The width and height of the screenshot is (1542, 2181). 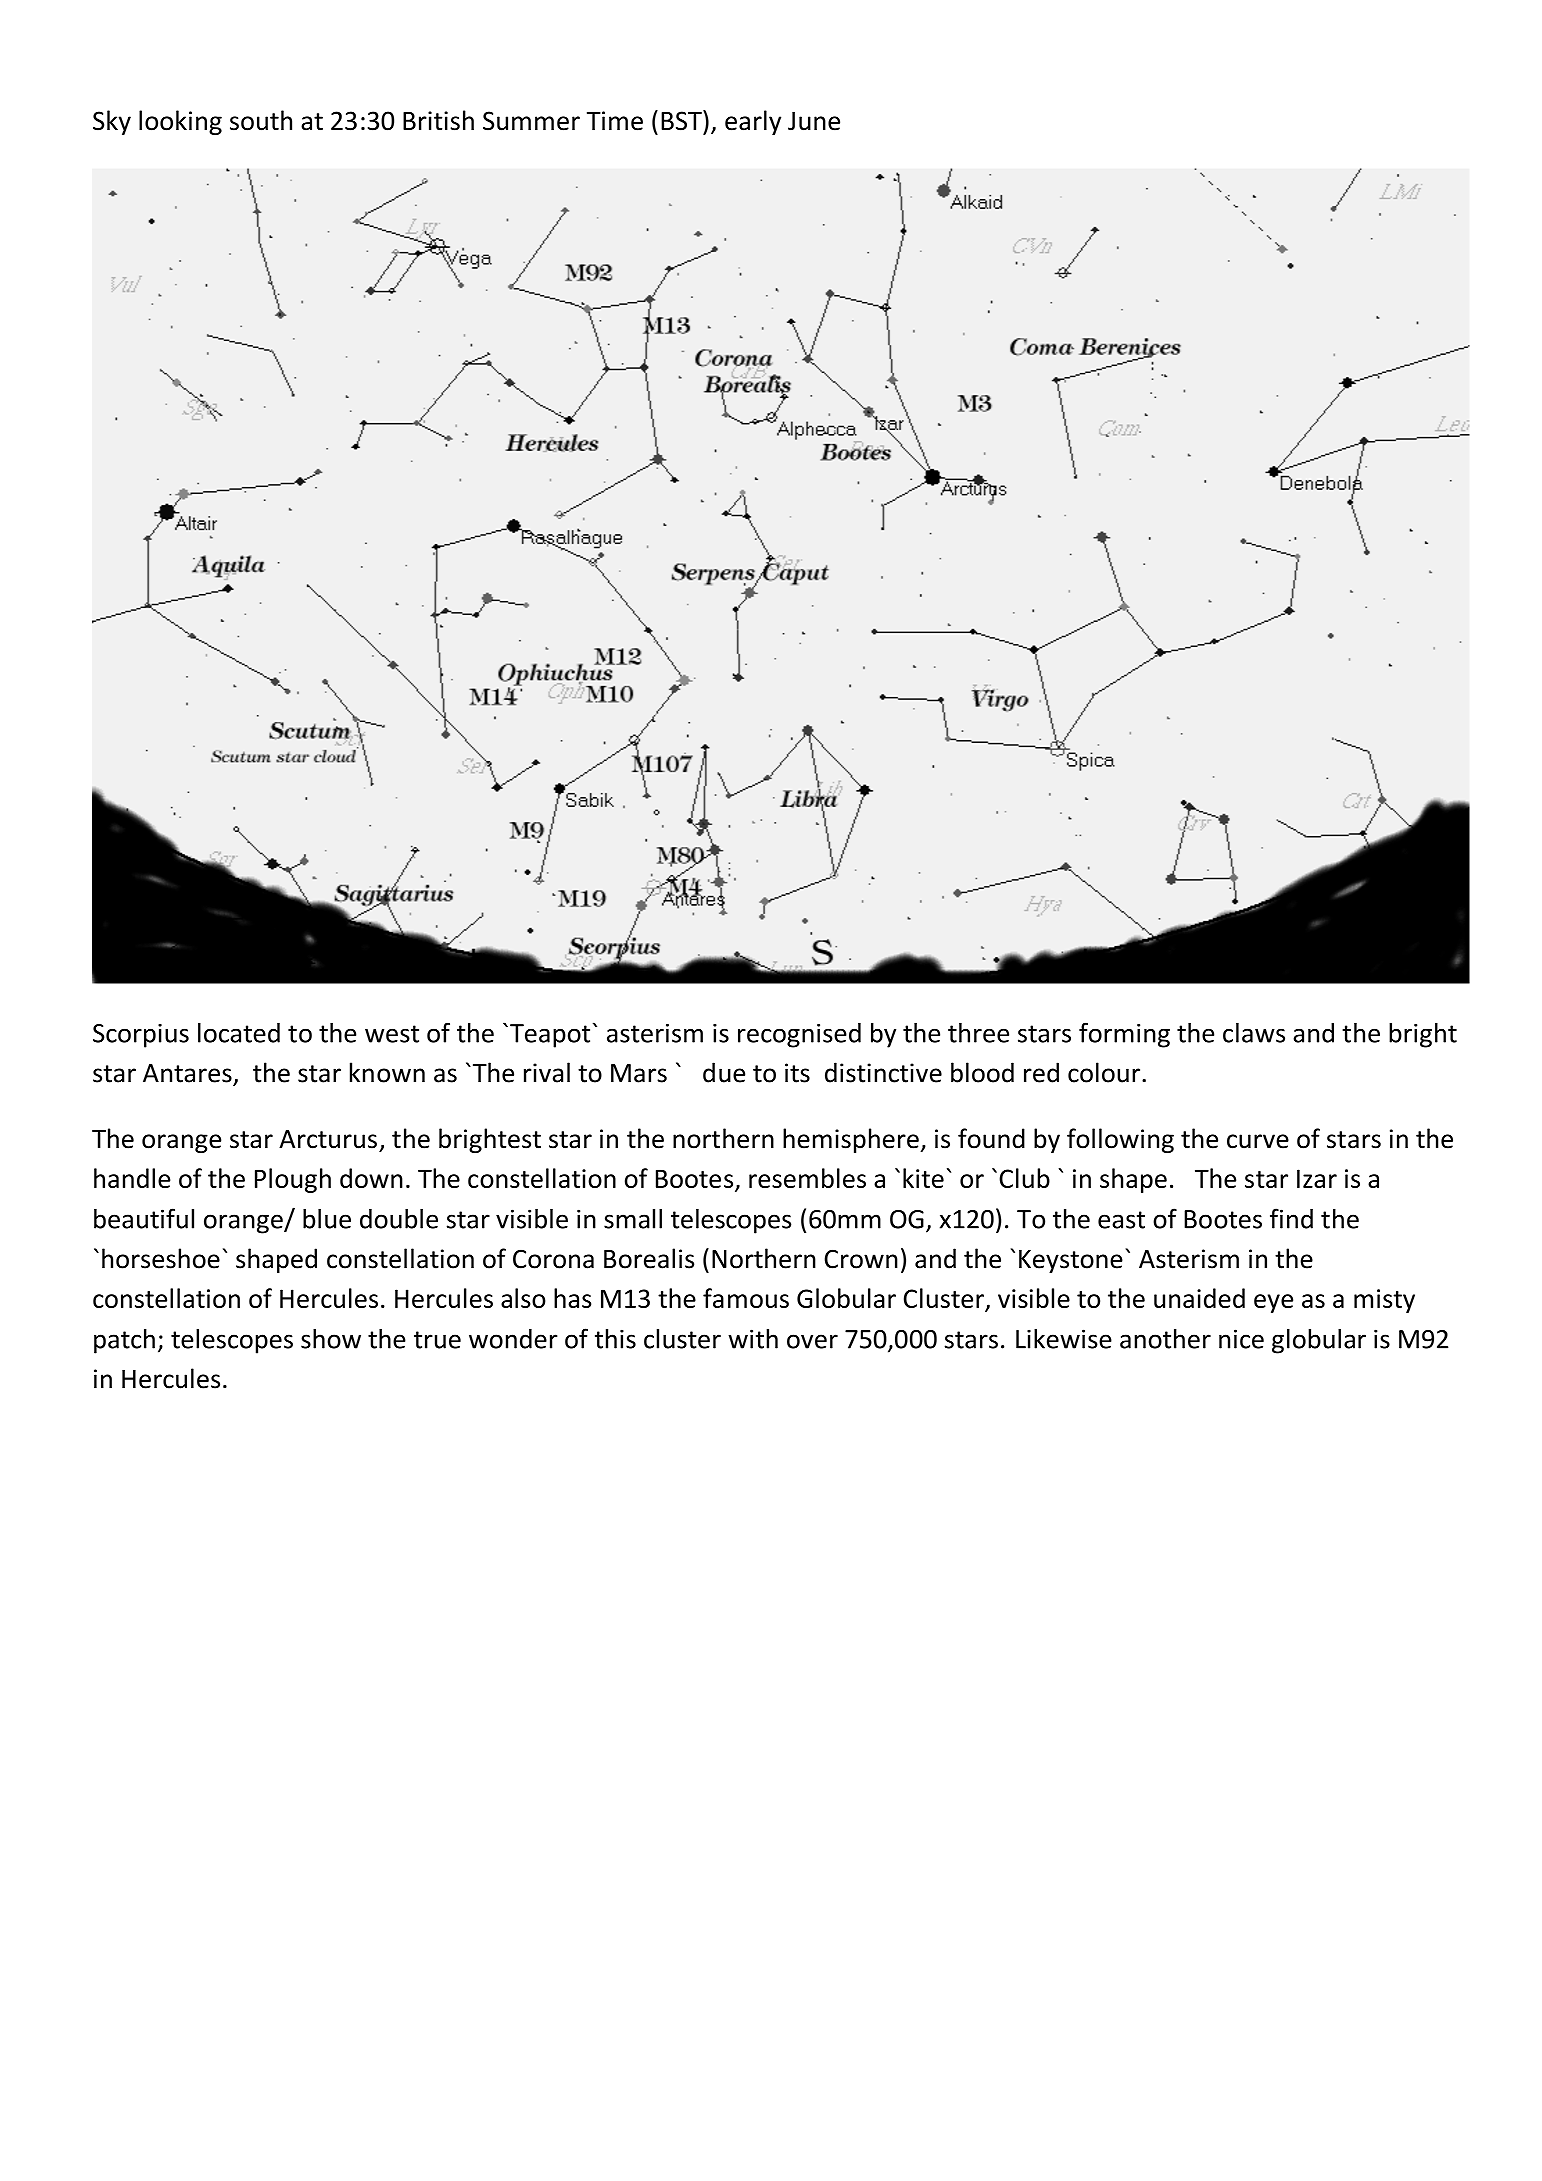 What do you see at coordinates (261, 120) in the screenshot?
I see `south` at bounding box center [261, 120].
